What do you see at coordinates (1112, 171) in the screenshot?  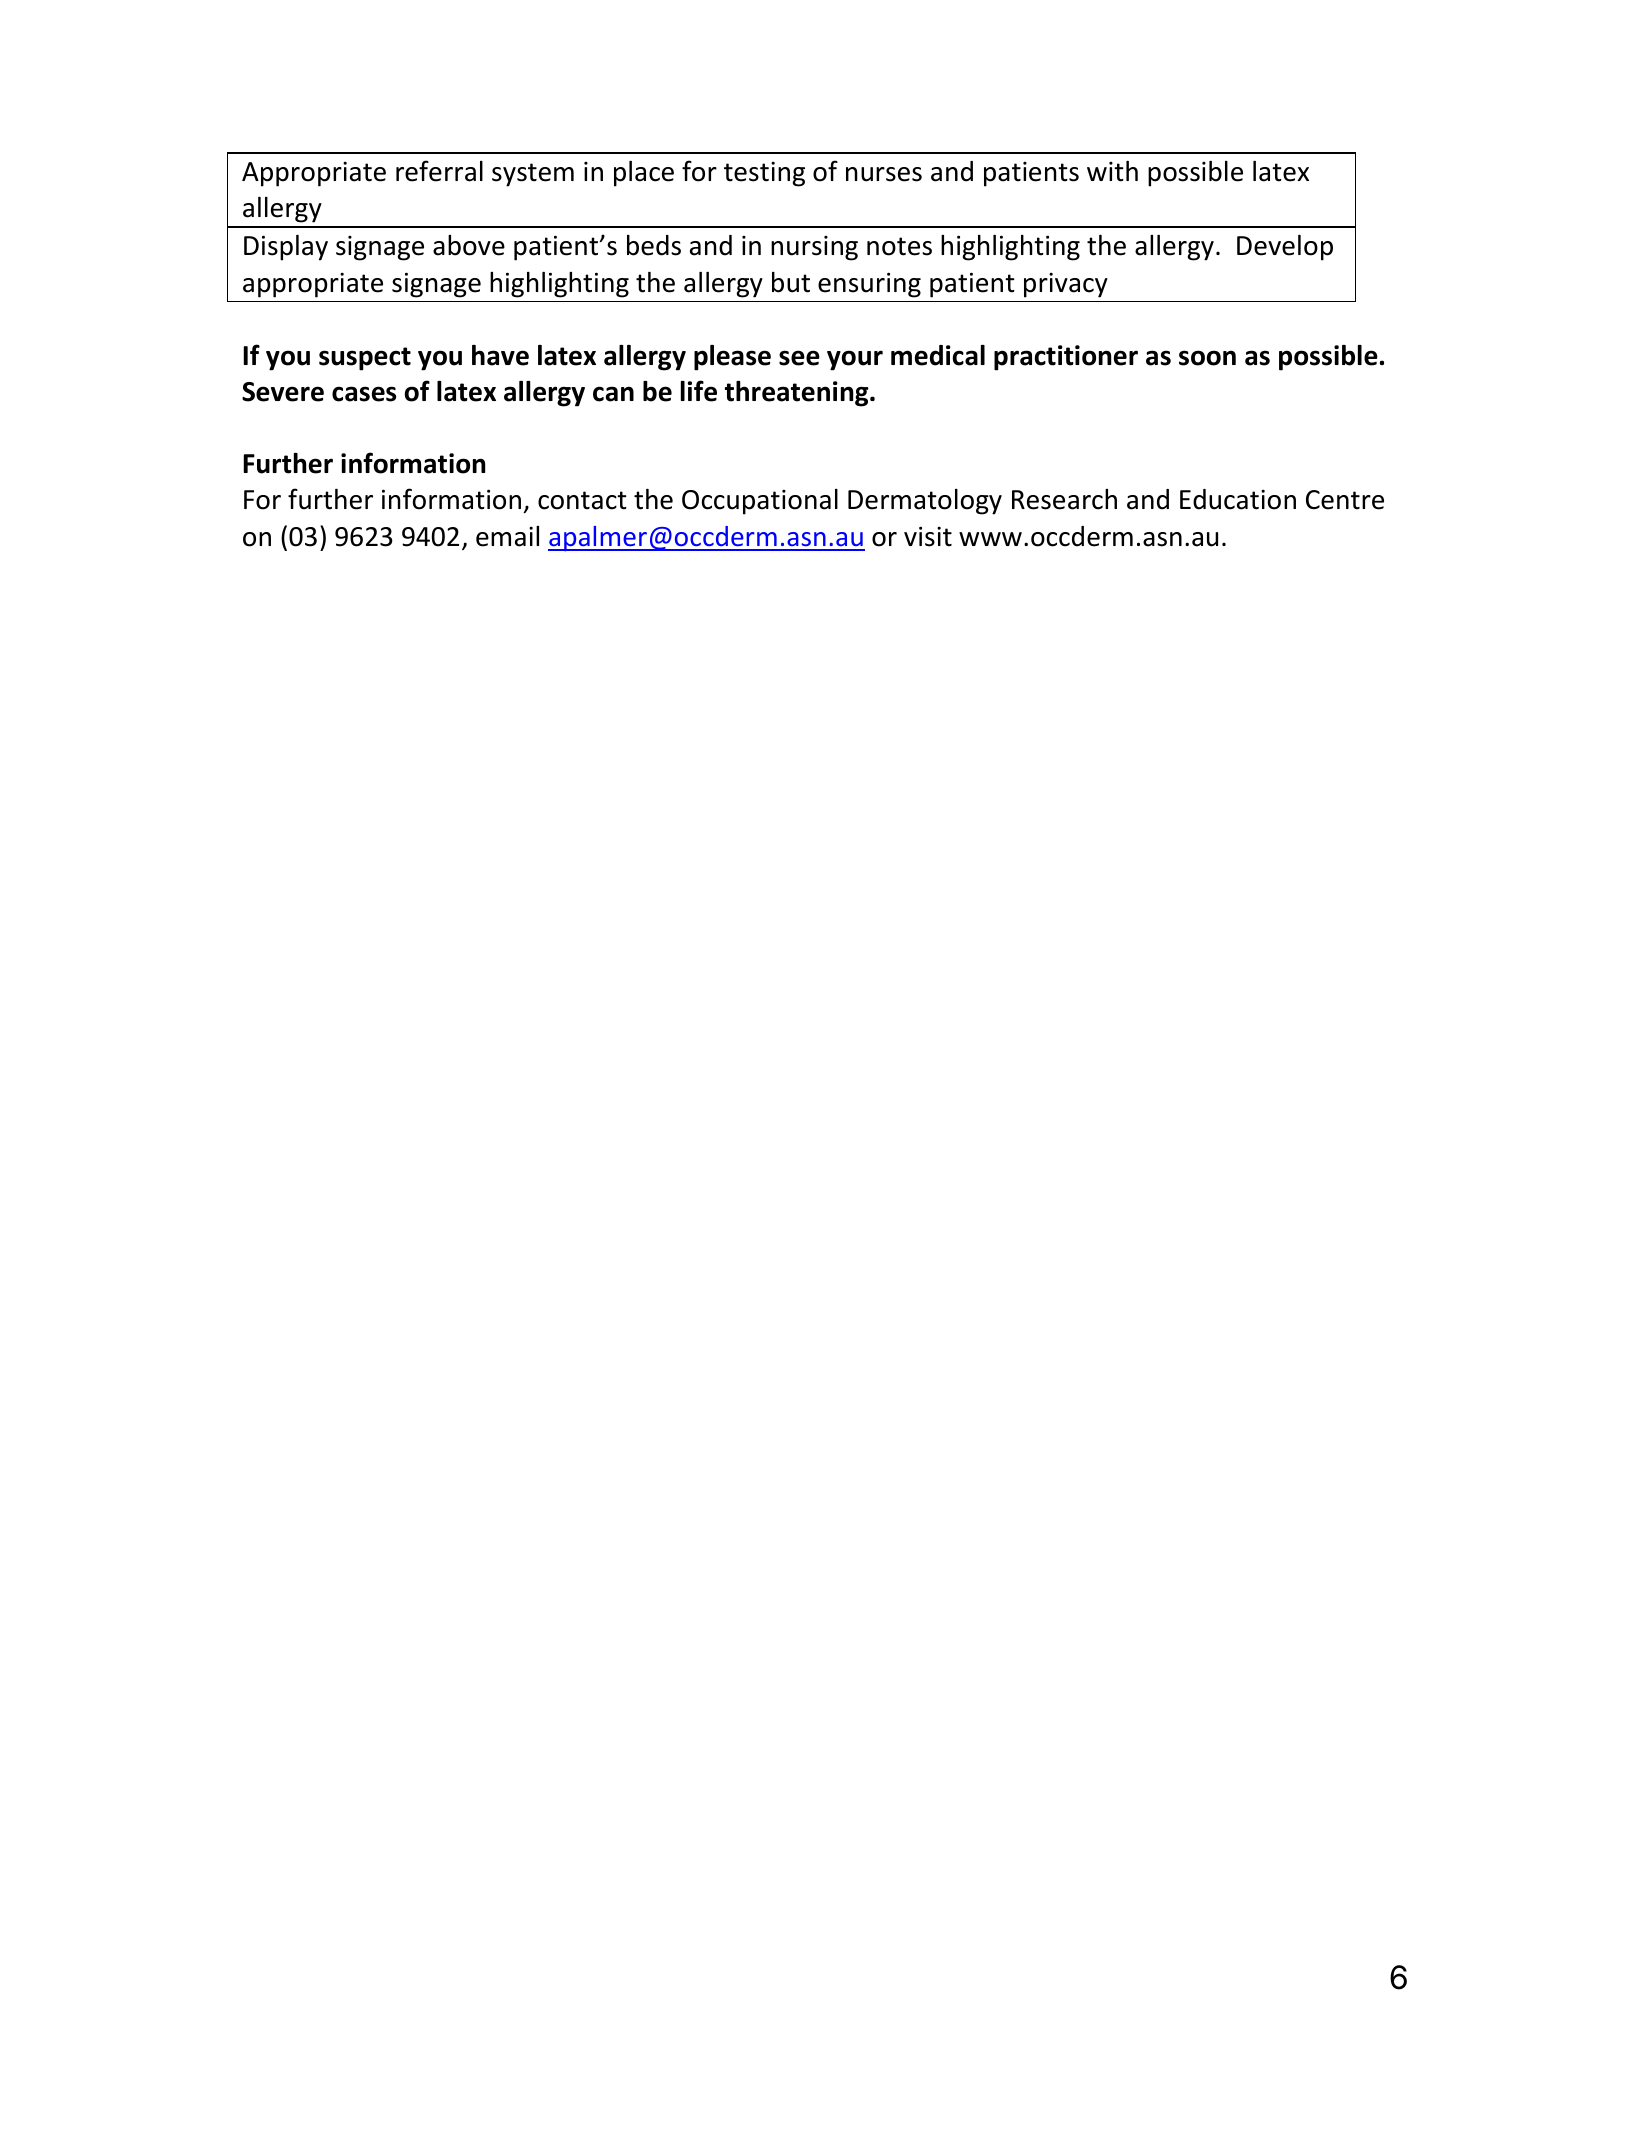 I see `with` at bounding box center [1112, 171].
